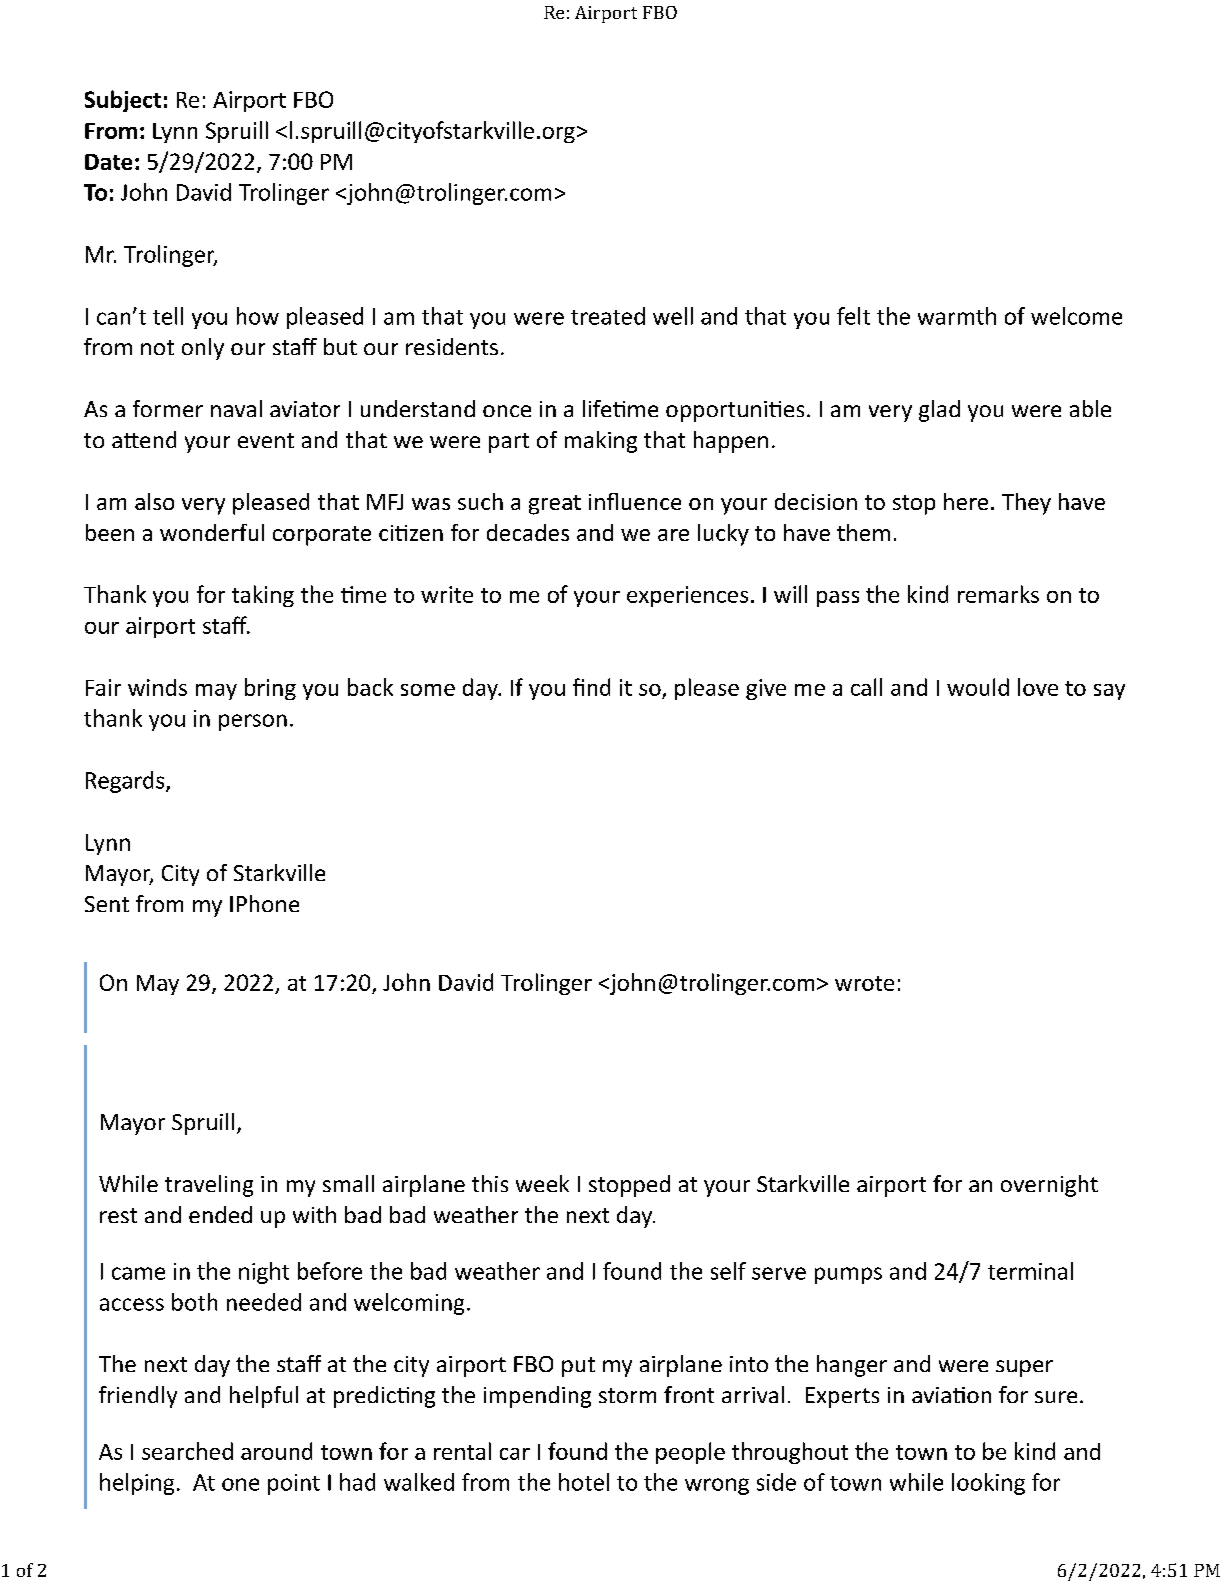 This screenshot has width=1221, height=1581. Describe the element at coordinates (957, 316) in the screenshot. I see `warmth` at that location.
